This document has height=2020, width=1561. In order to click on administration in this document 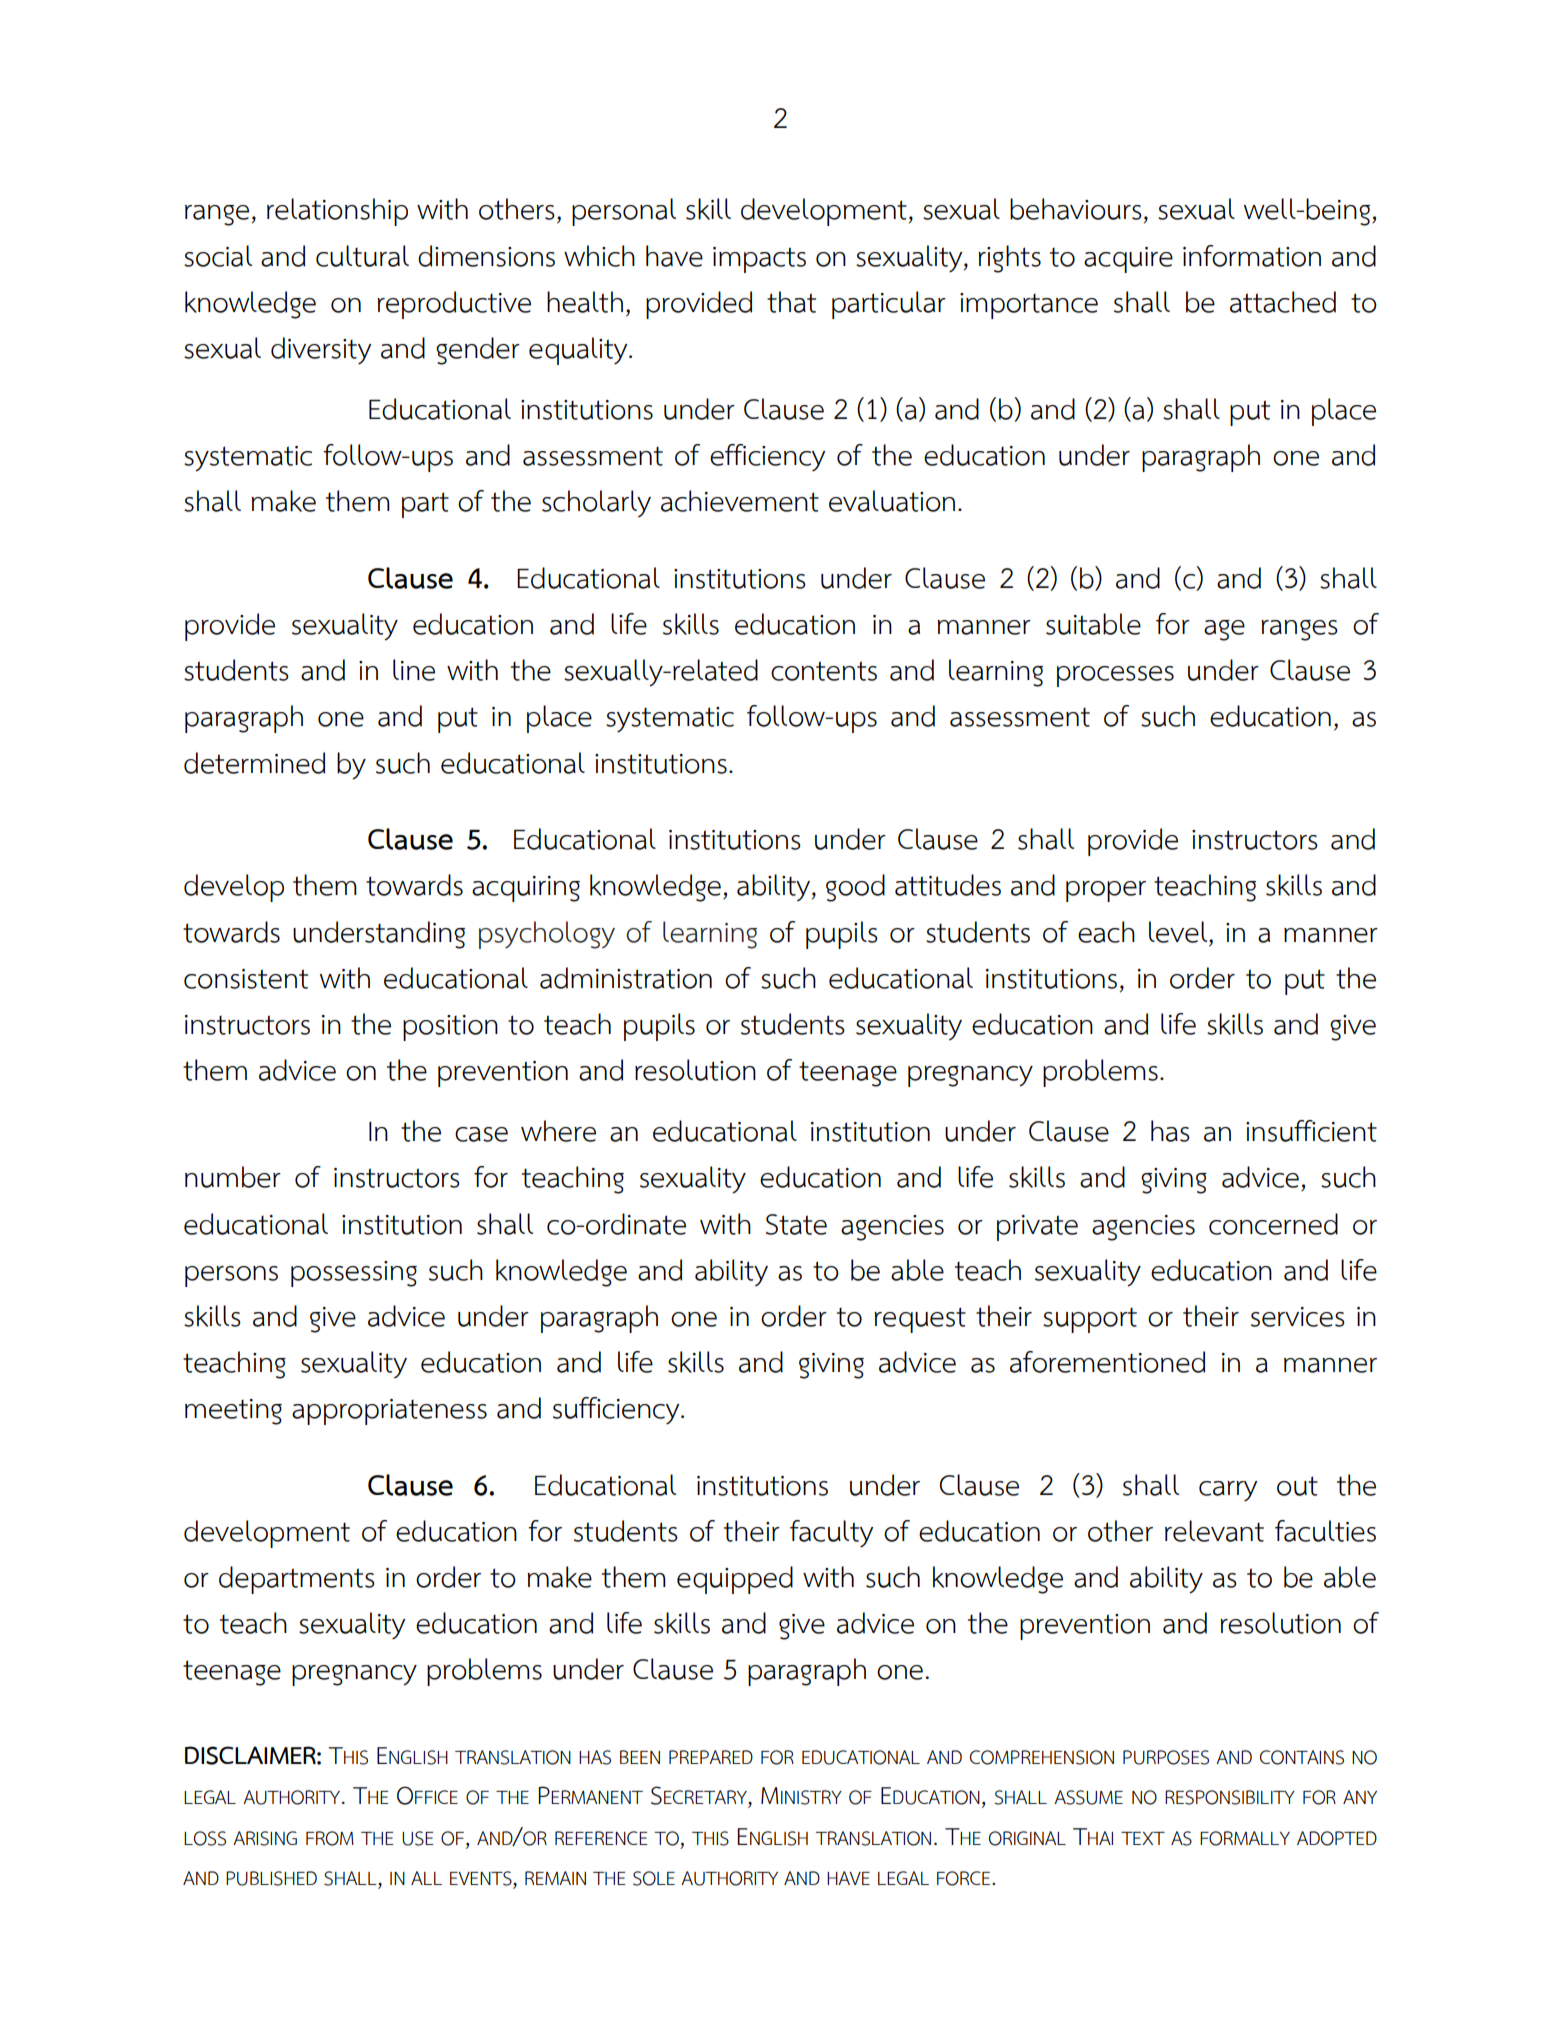, I will do `click(626, 978)`.
